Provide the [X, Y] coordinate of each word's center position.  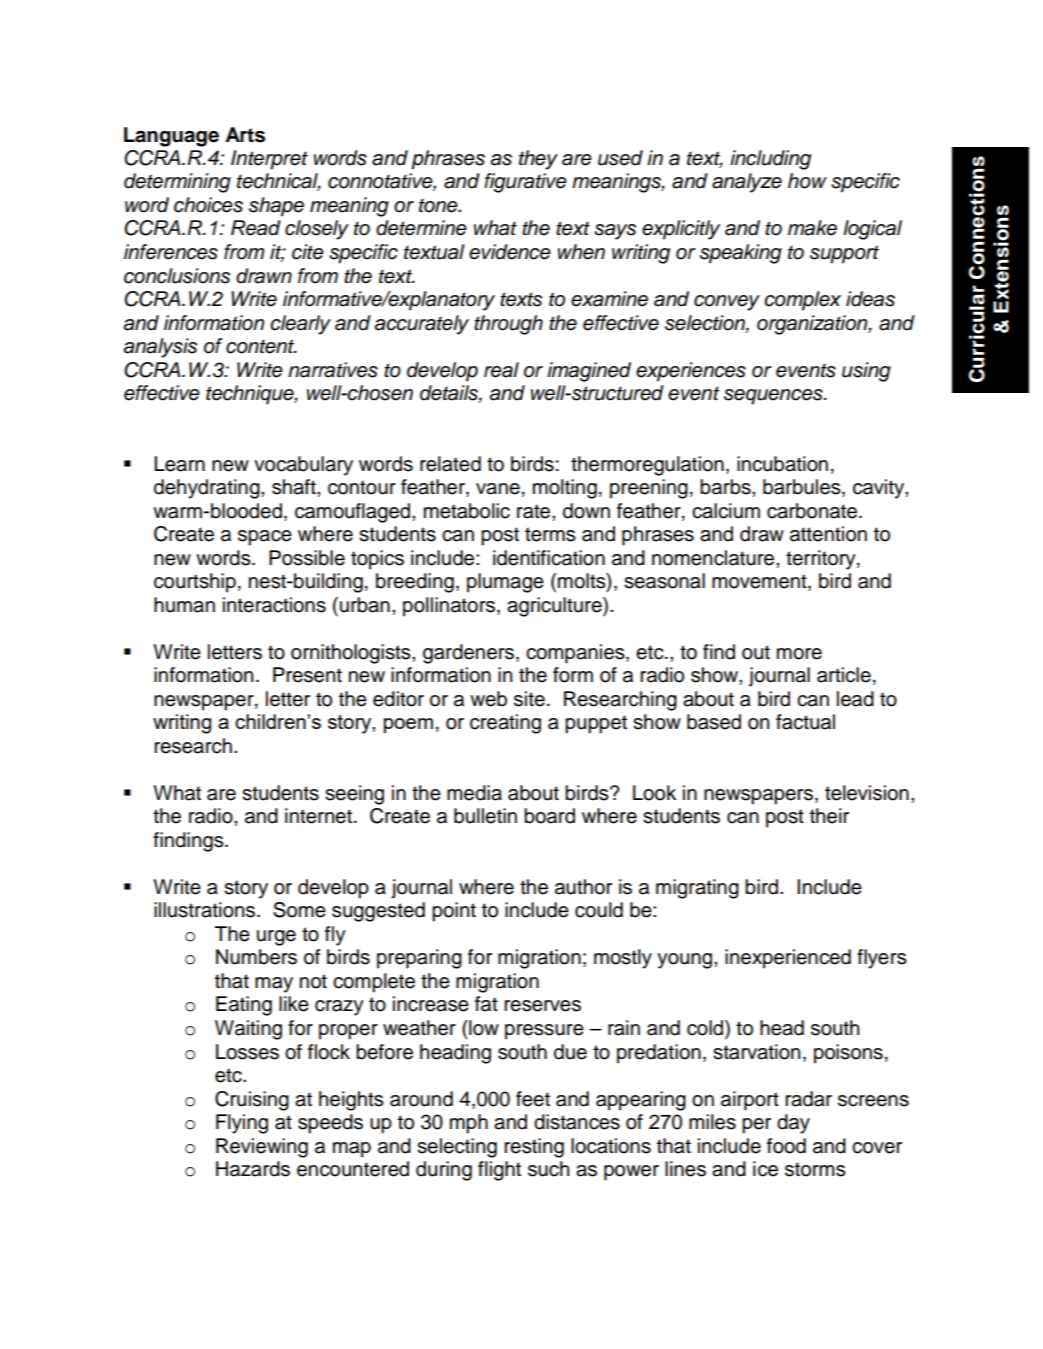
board [549, 816]
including [770, 160]
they [538, 160]
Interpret [269, 160]
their [829, 816]
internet [318, 816]
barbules [803, 488]
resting [534, 1148]
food [786, 1146]
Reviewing [262, 1148]
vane [498, 489]
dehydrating [208, 489]
